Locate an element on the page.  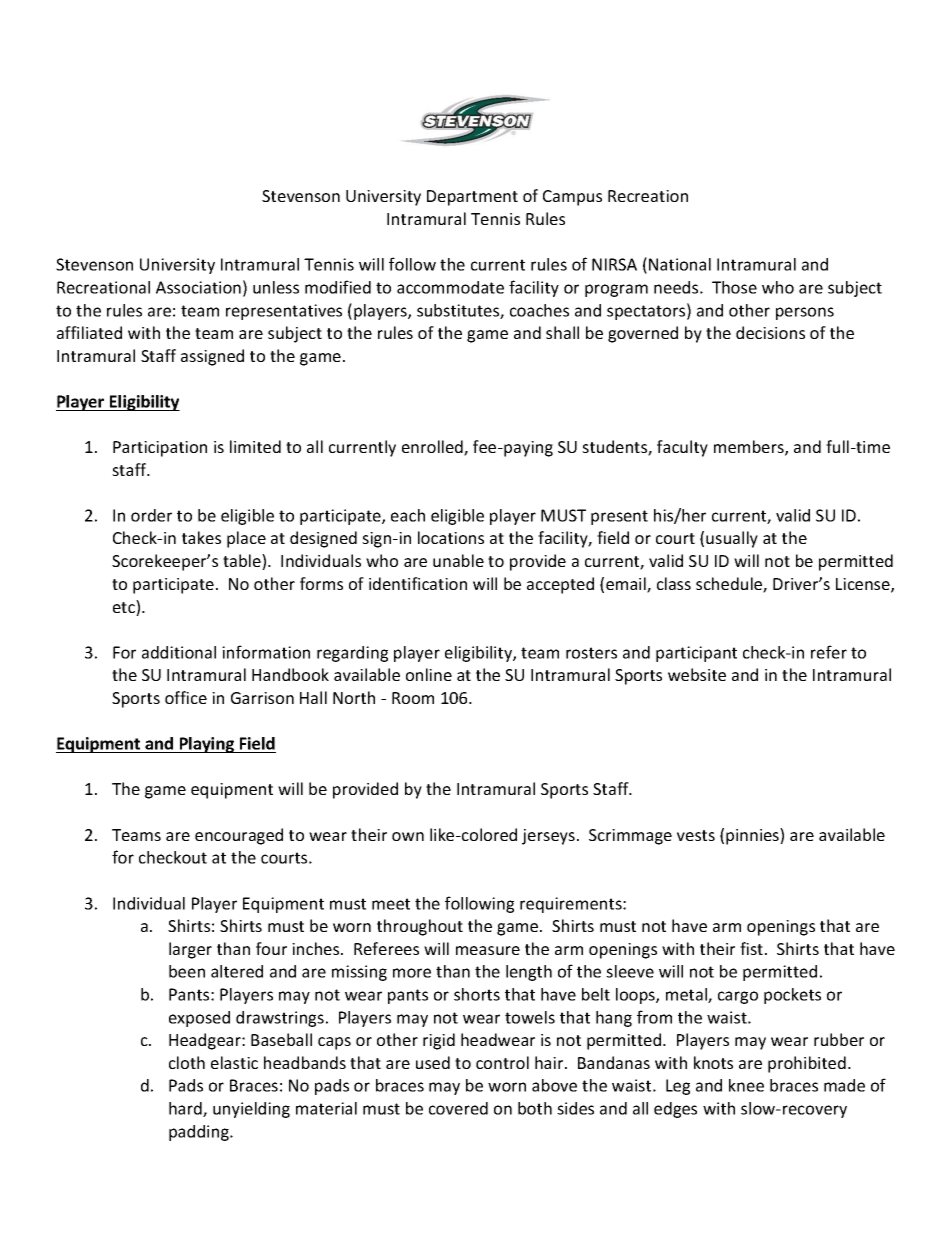
Department is located at coordinates (472, 198).
